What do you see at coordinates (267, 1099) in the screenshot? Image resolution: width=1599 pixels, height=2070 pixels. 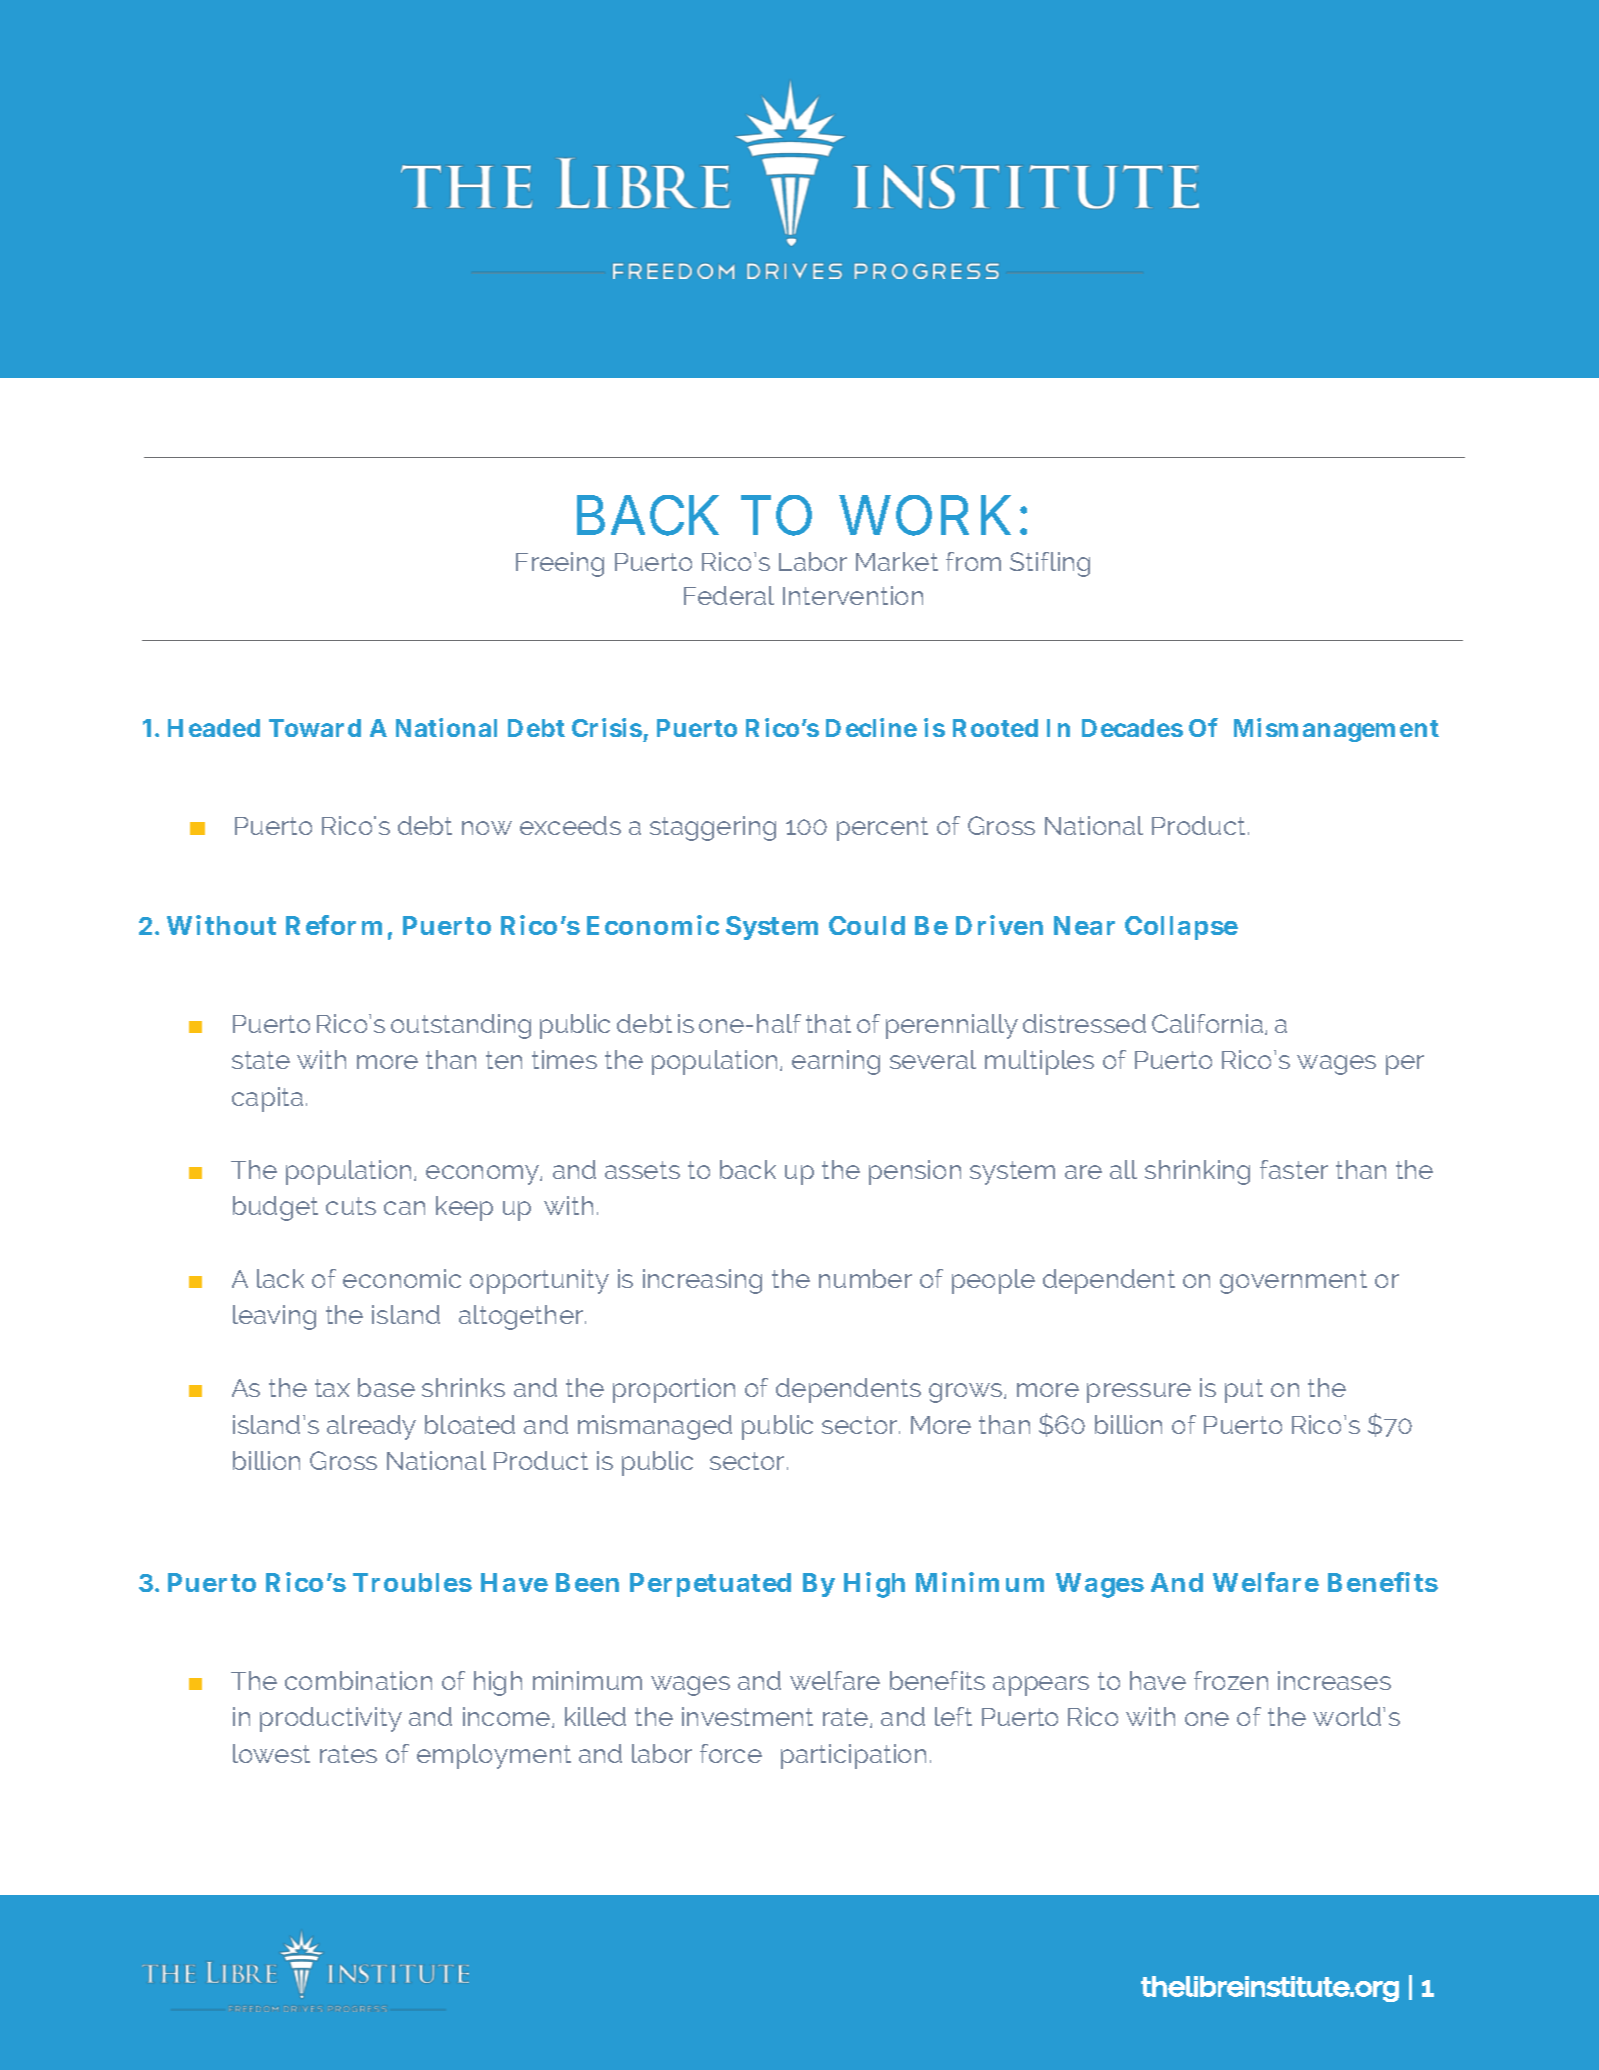 I see `capita` at bounding box center [267, 1099].
